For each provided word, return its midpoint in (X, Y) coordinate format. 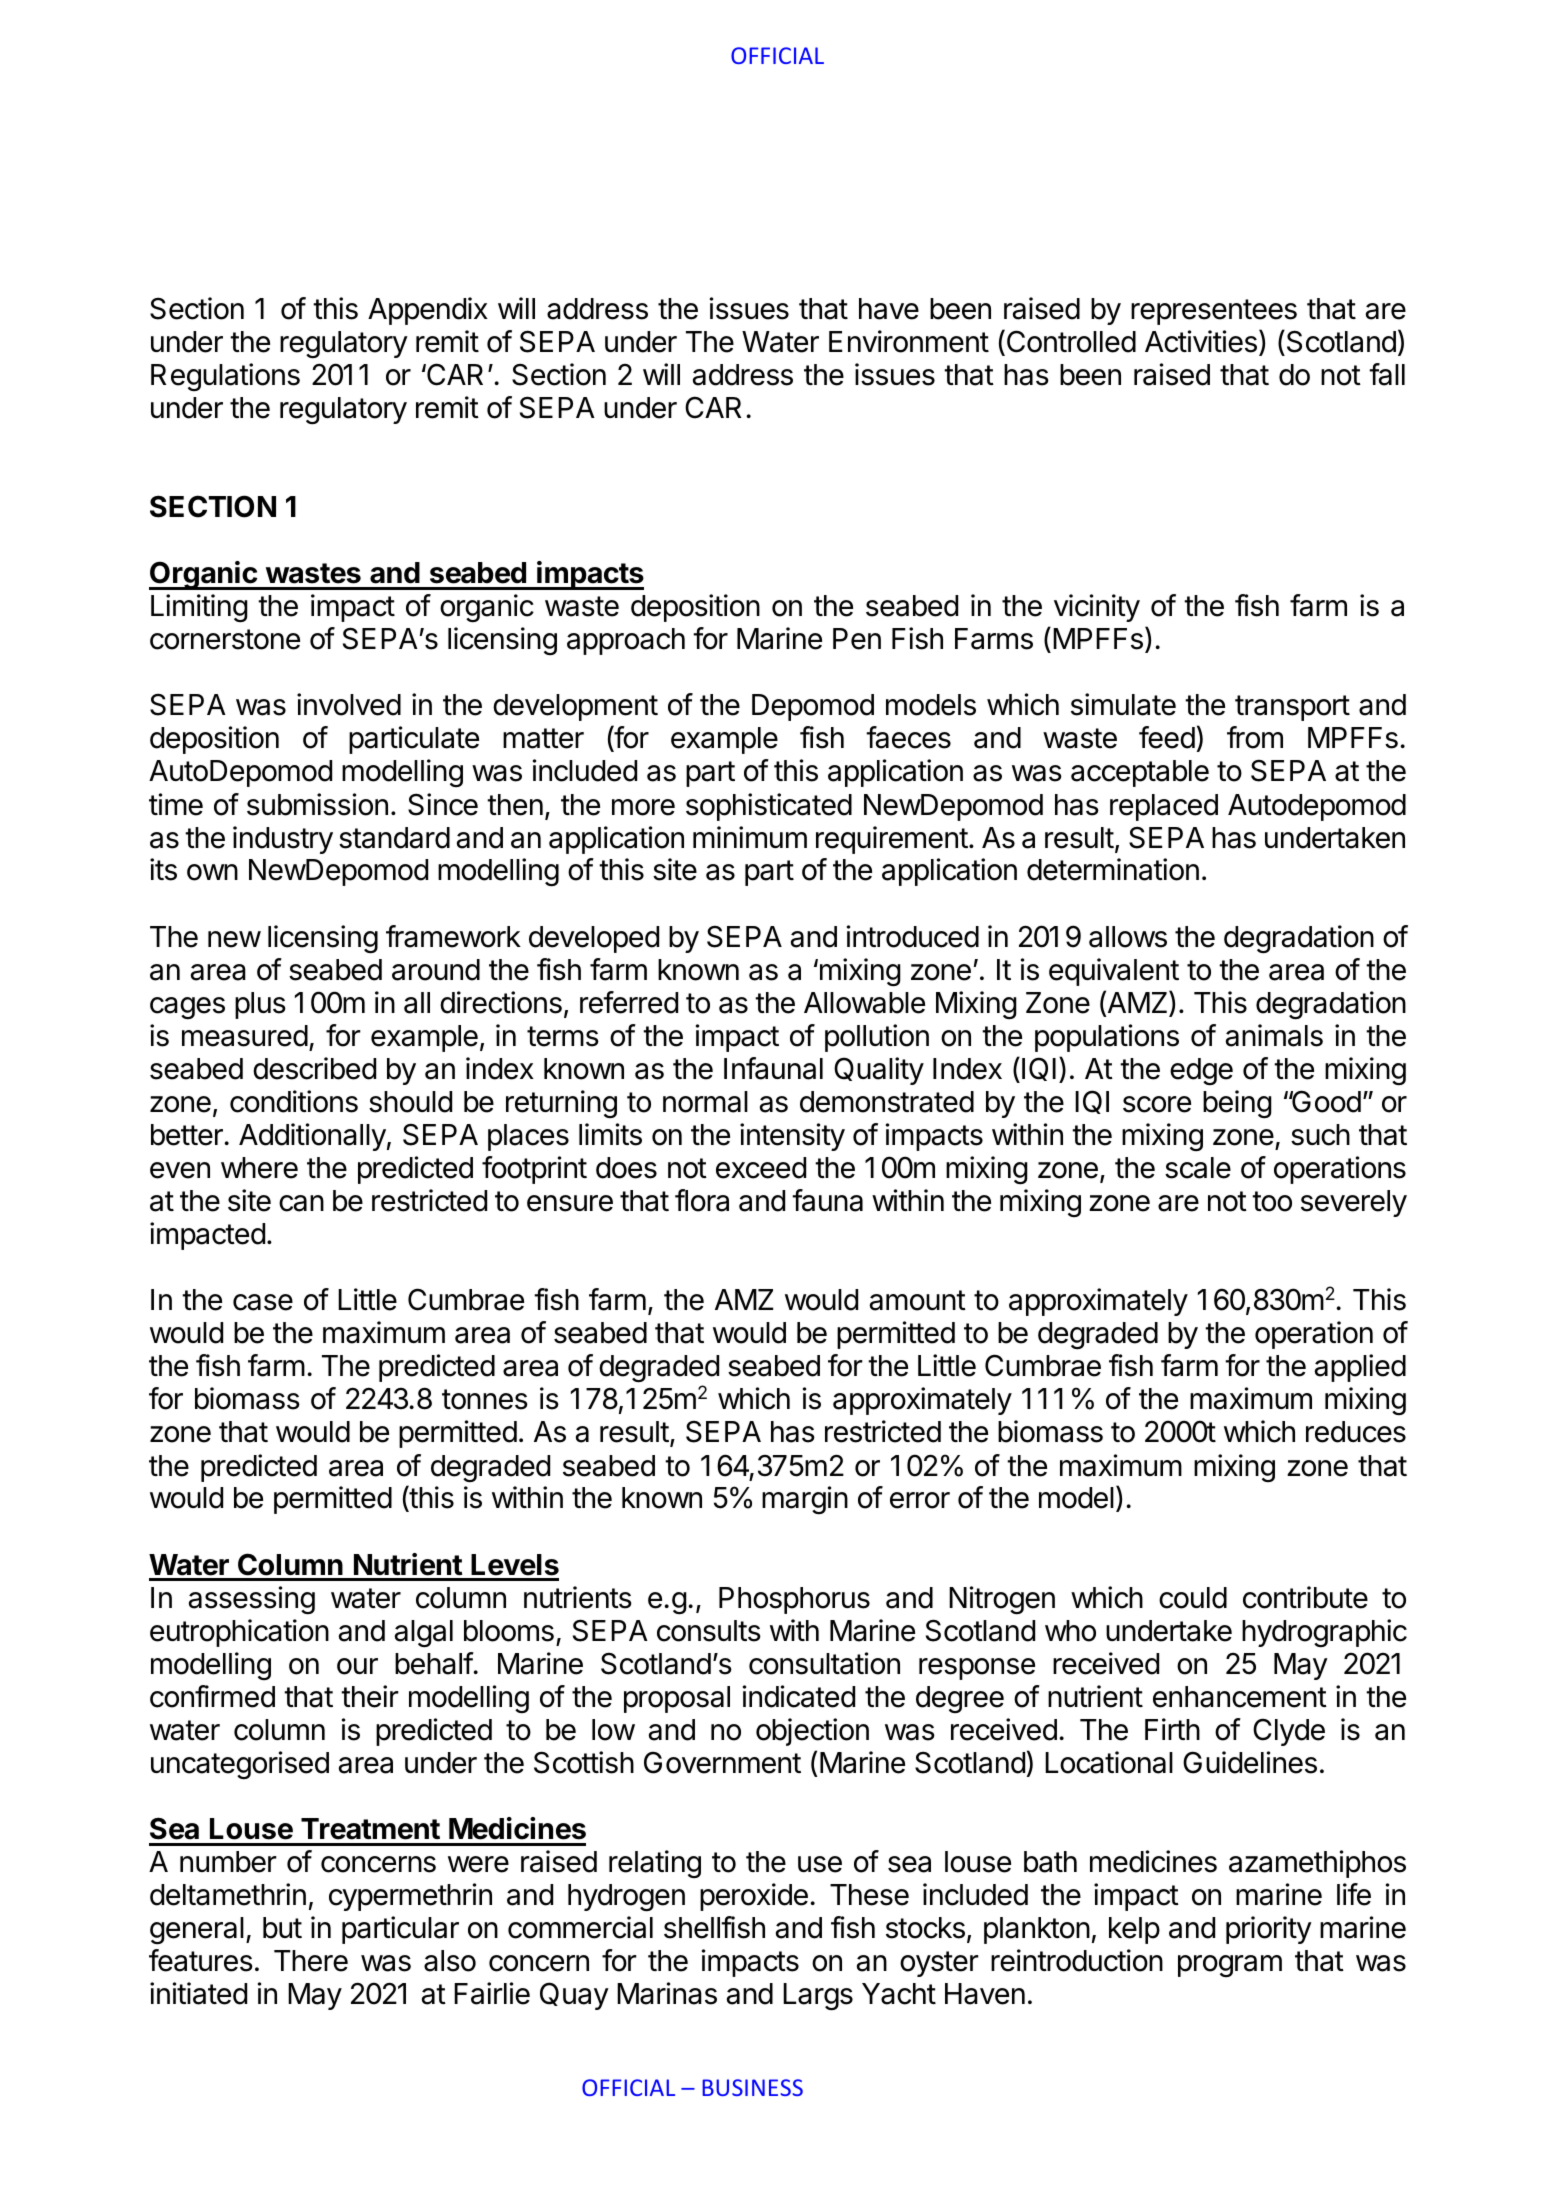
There (311, 1961)
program (1230, 1966)
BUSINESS (752, 2087)
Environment (909, 341)
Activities (1201, 341)
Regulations (225, 377)
